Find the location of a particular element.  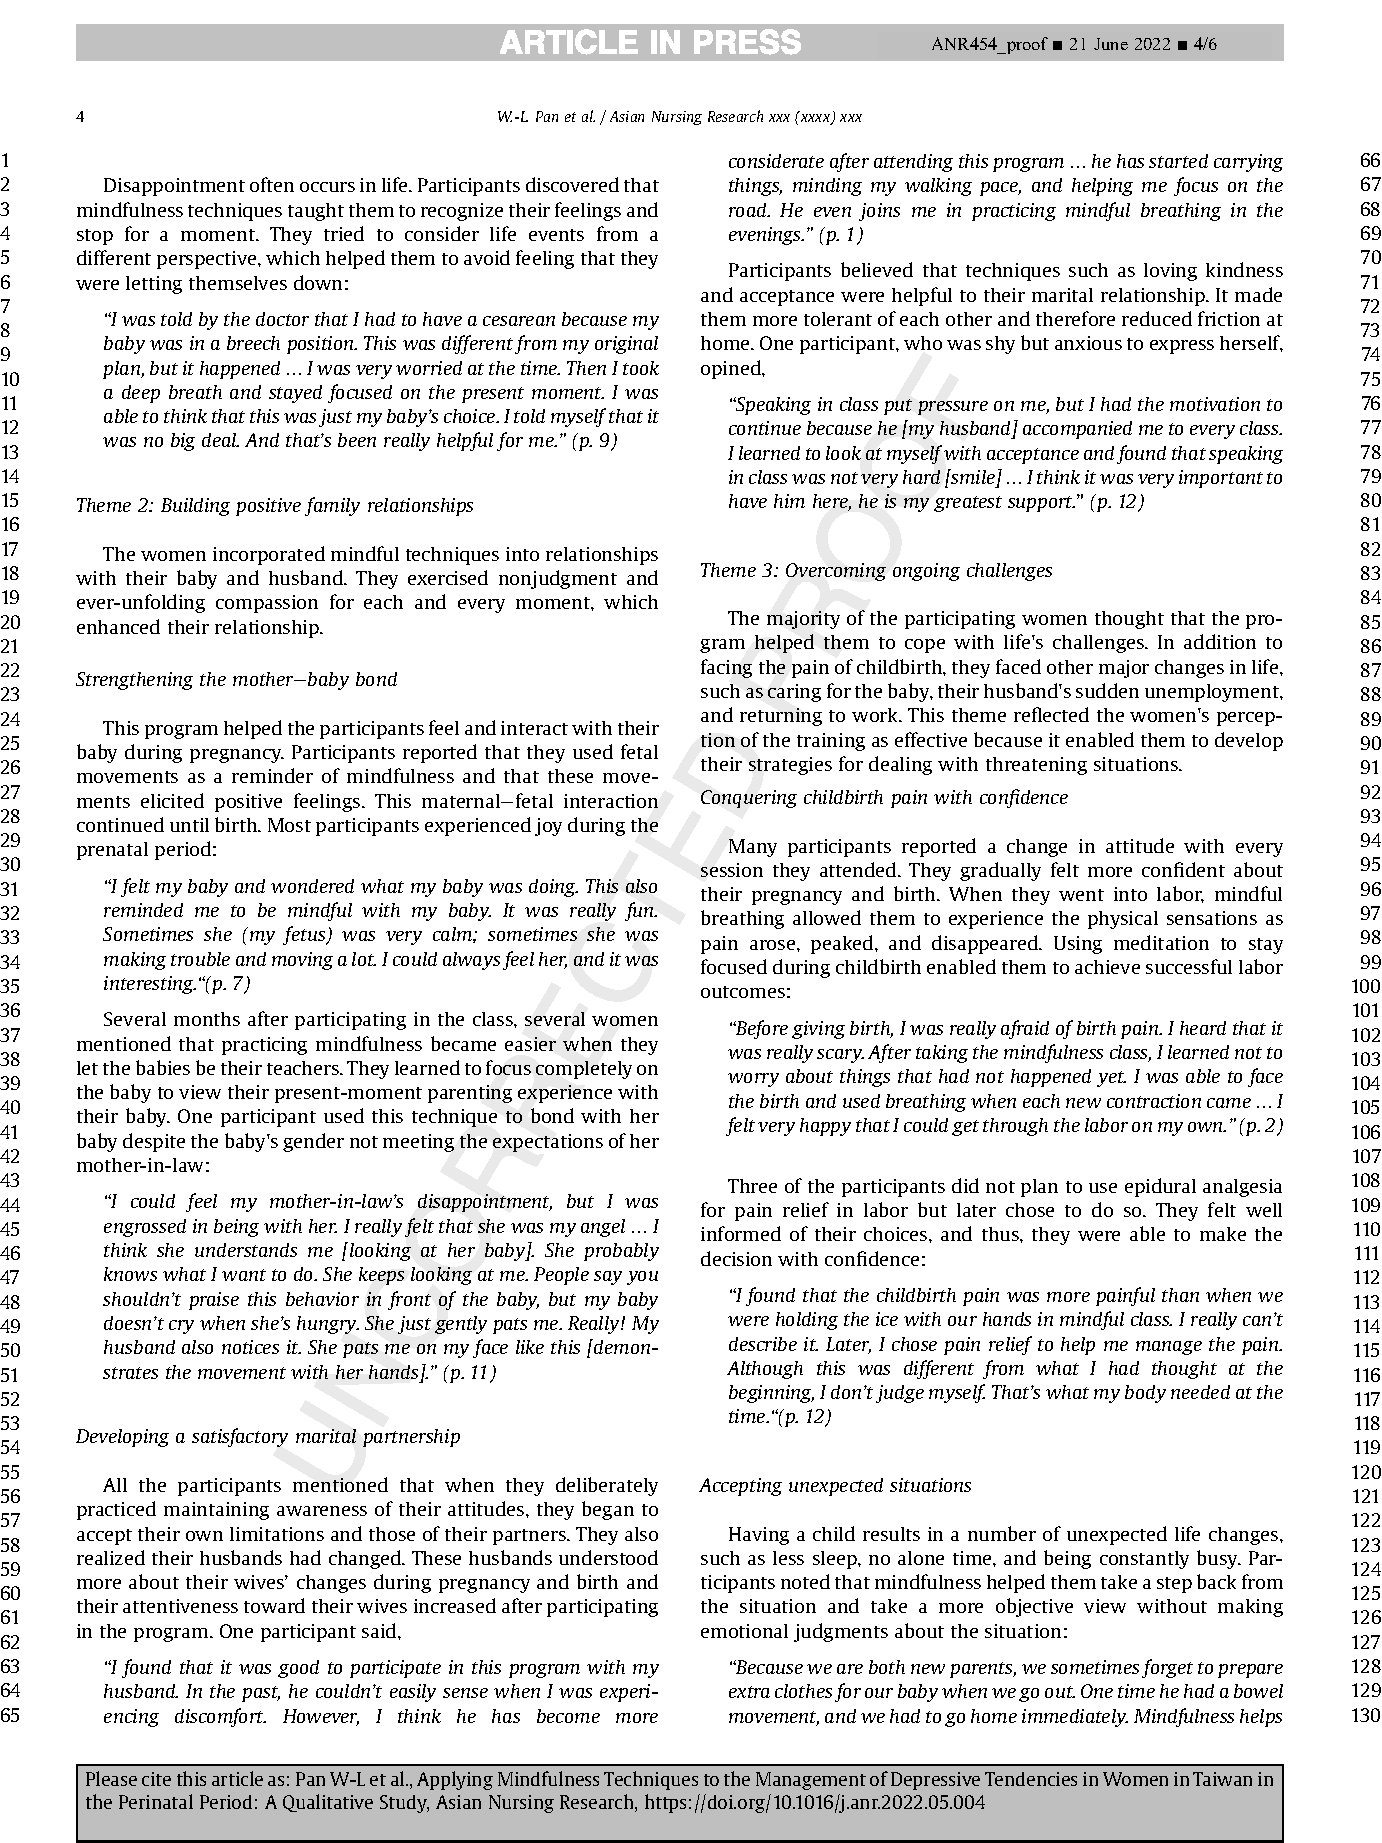

him is located at coordinates (789, 501).
